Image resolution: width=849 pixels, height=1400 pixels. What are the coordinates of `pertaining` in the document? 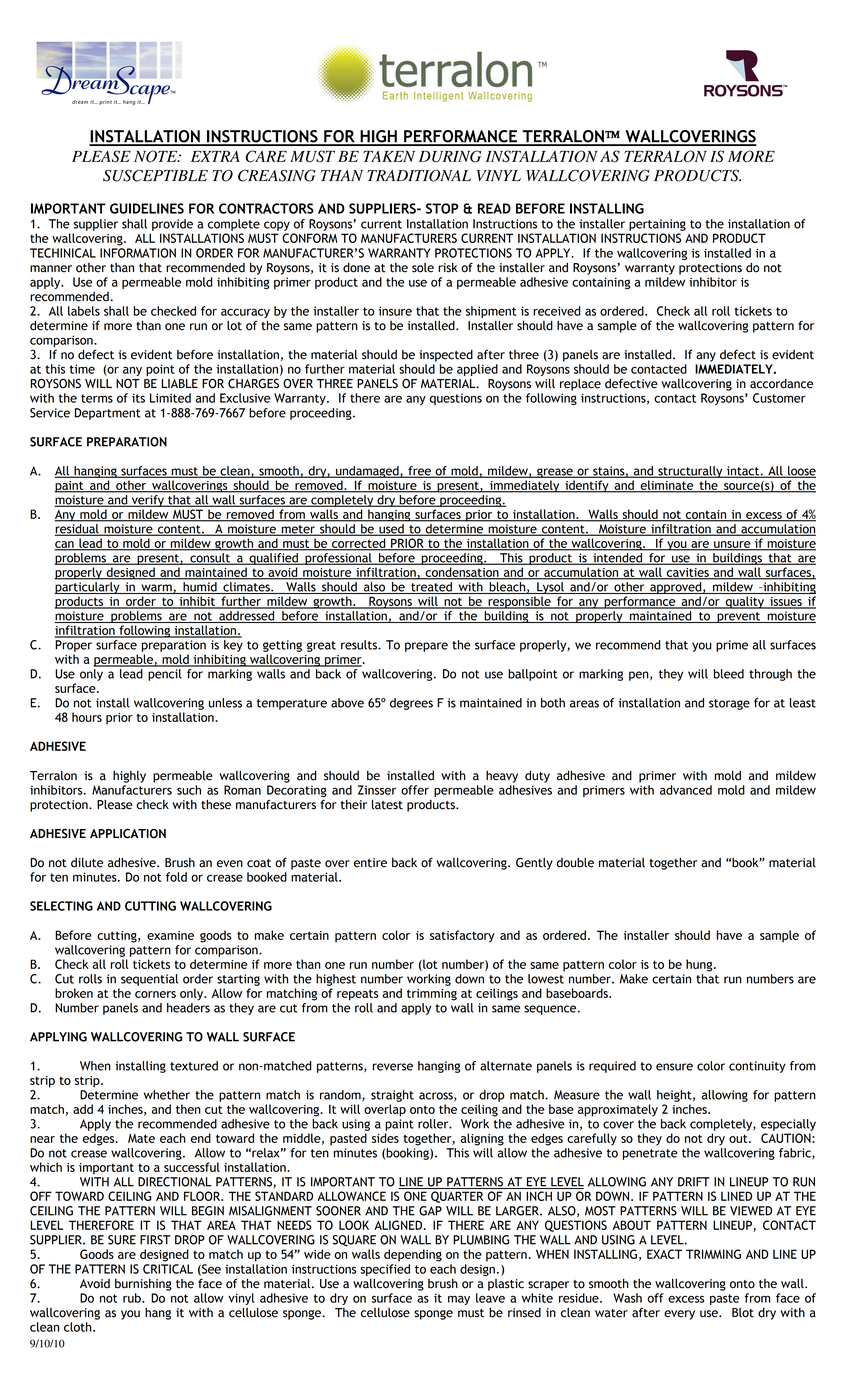 It's located at (657, 225).
